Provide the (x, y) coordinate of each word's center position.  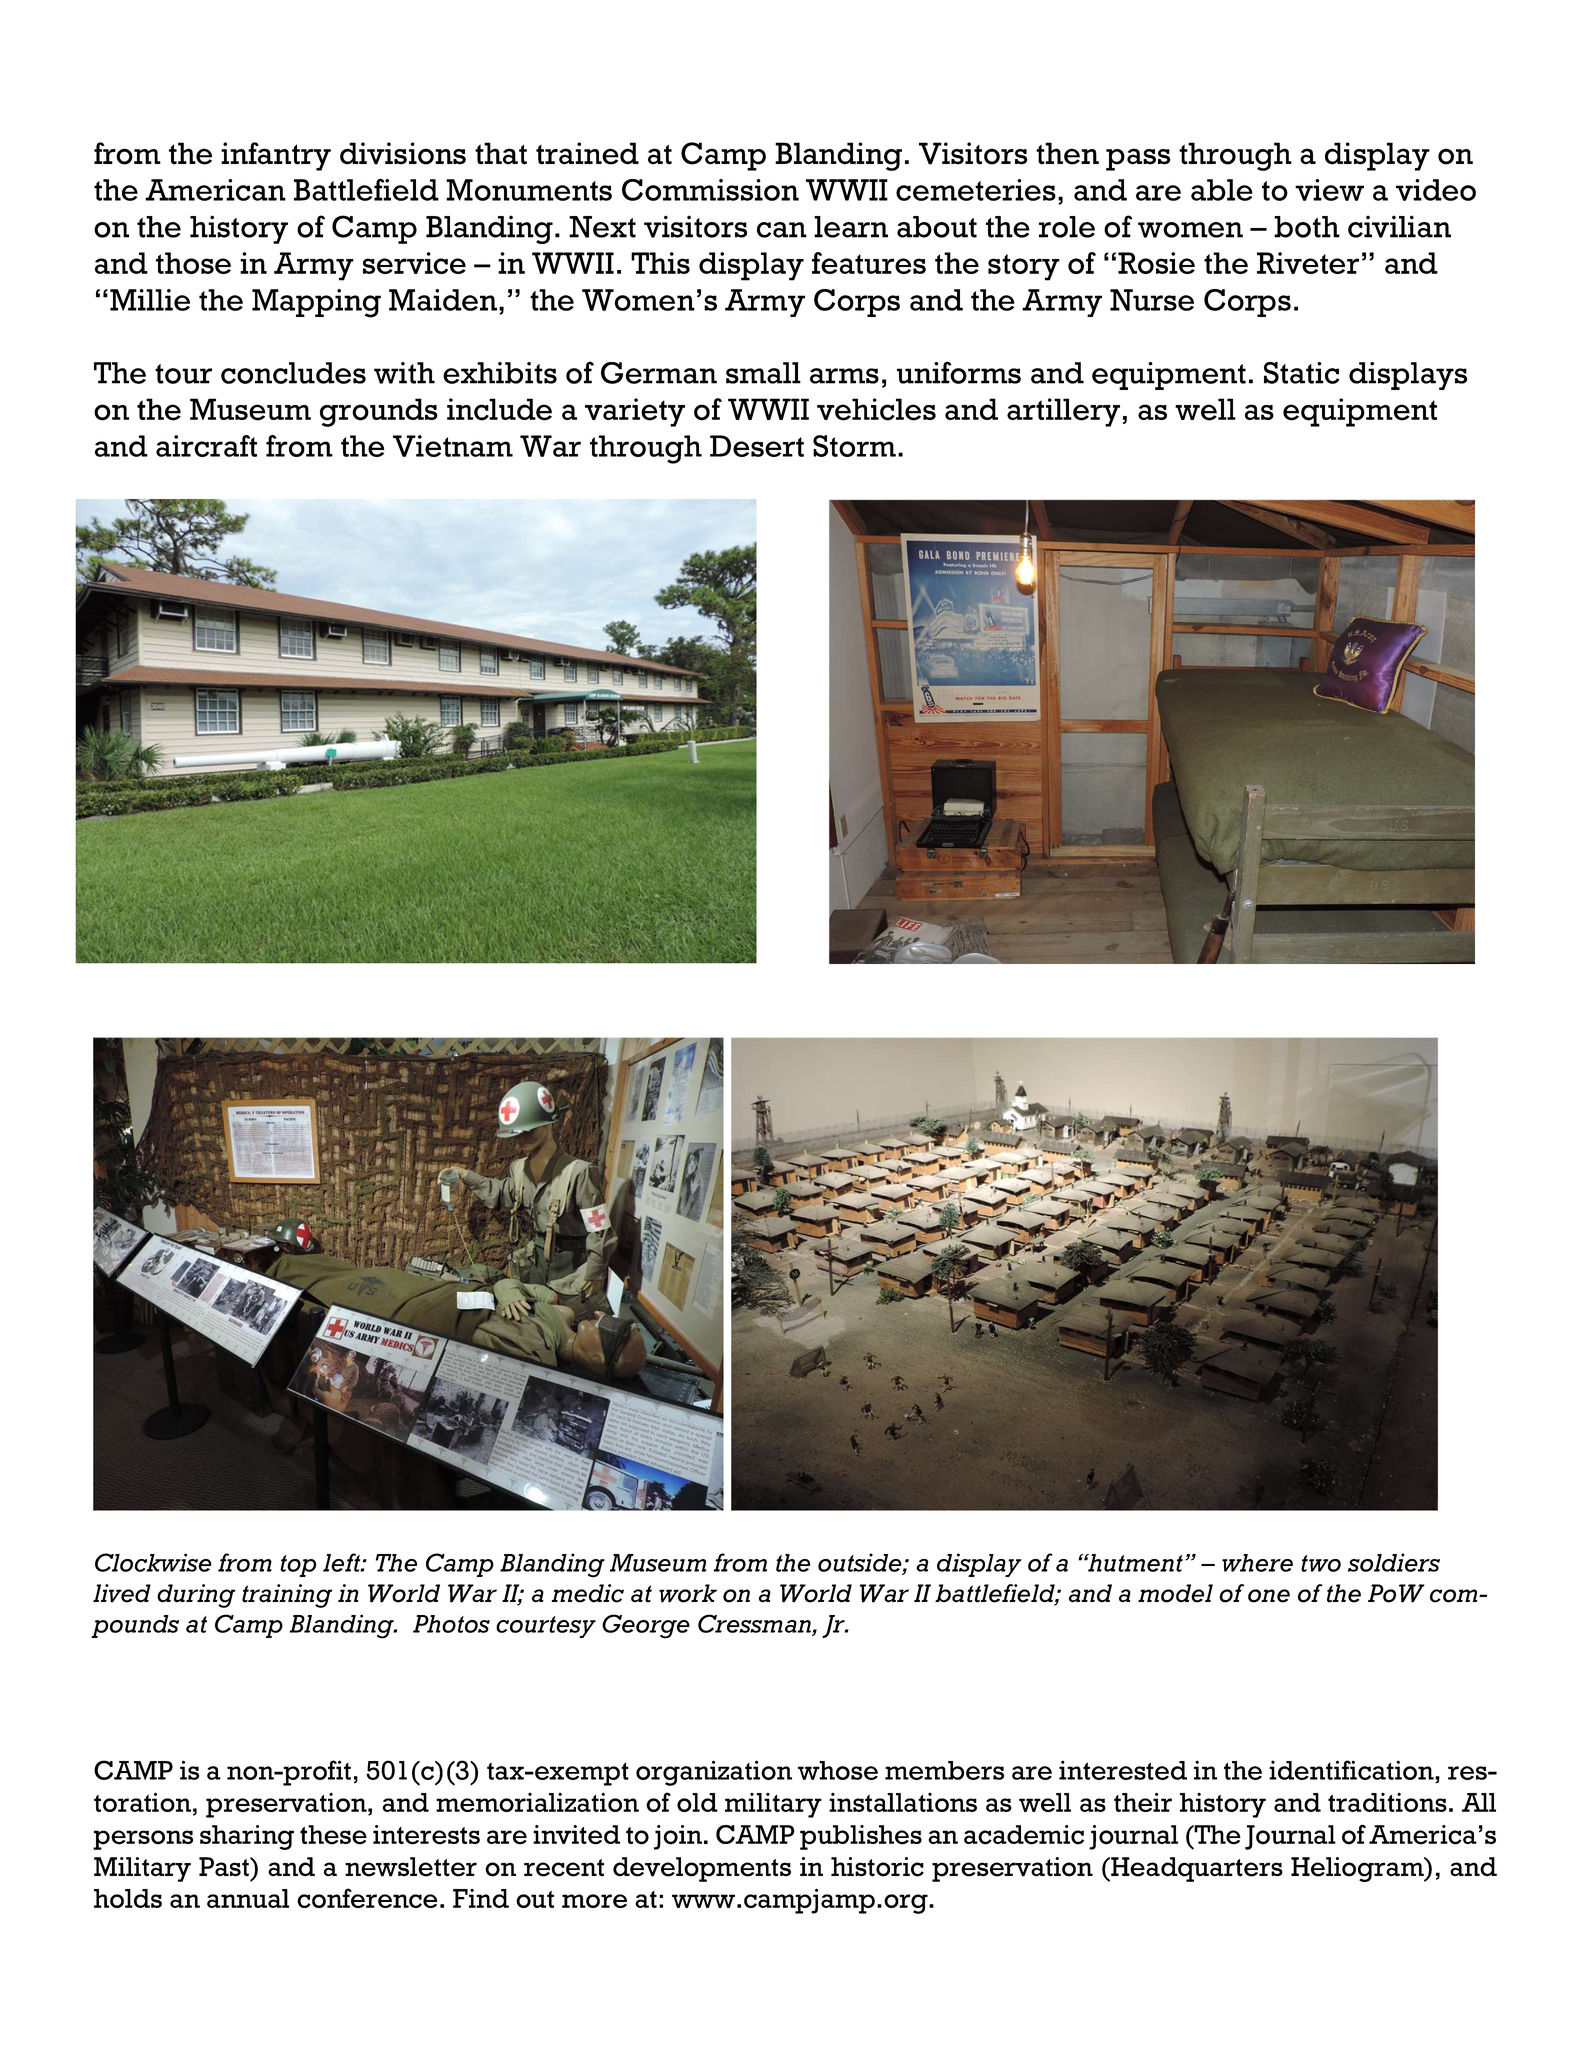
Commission (710, 190)
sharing (247, 1837)
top (298, 1566)
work (688, 1593)
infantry (276, 156)
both (1307, 227)
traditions (1387, 1802)
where (1257, 1563)
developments (702, 1869)
